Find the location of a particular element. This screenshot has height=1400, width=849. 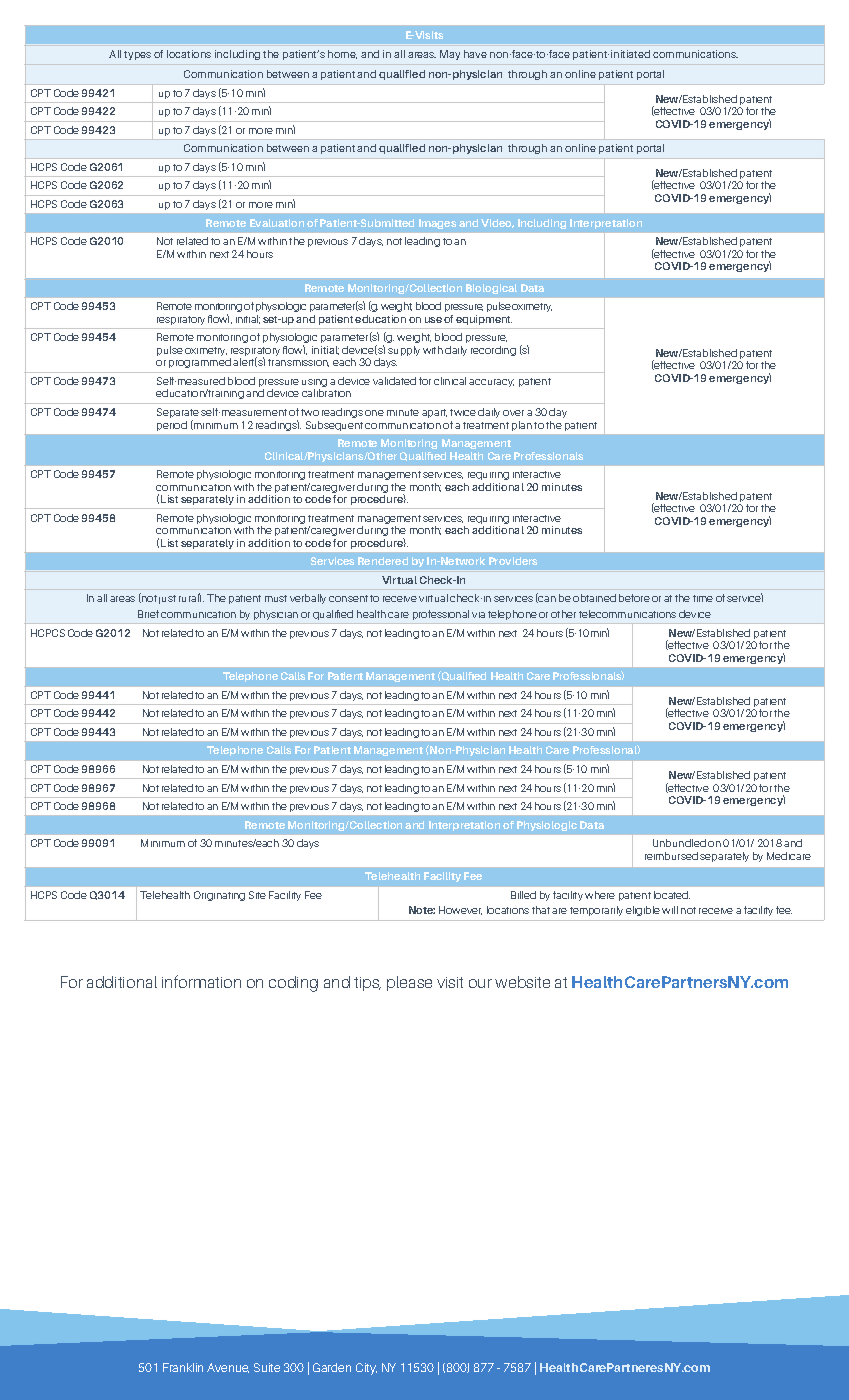

eligible is located at coordinates (643, 911).
